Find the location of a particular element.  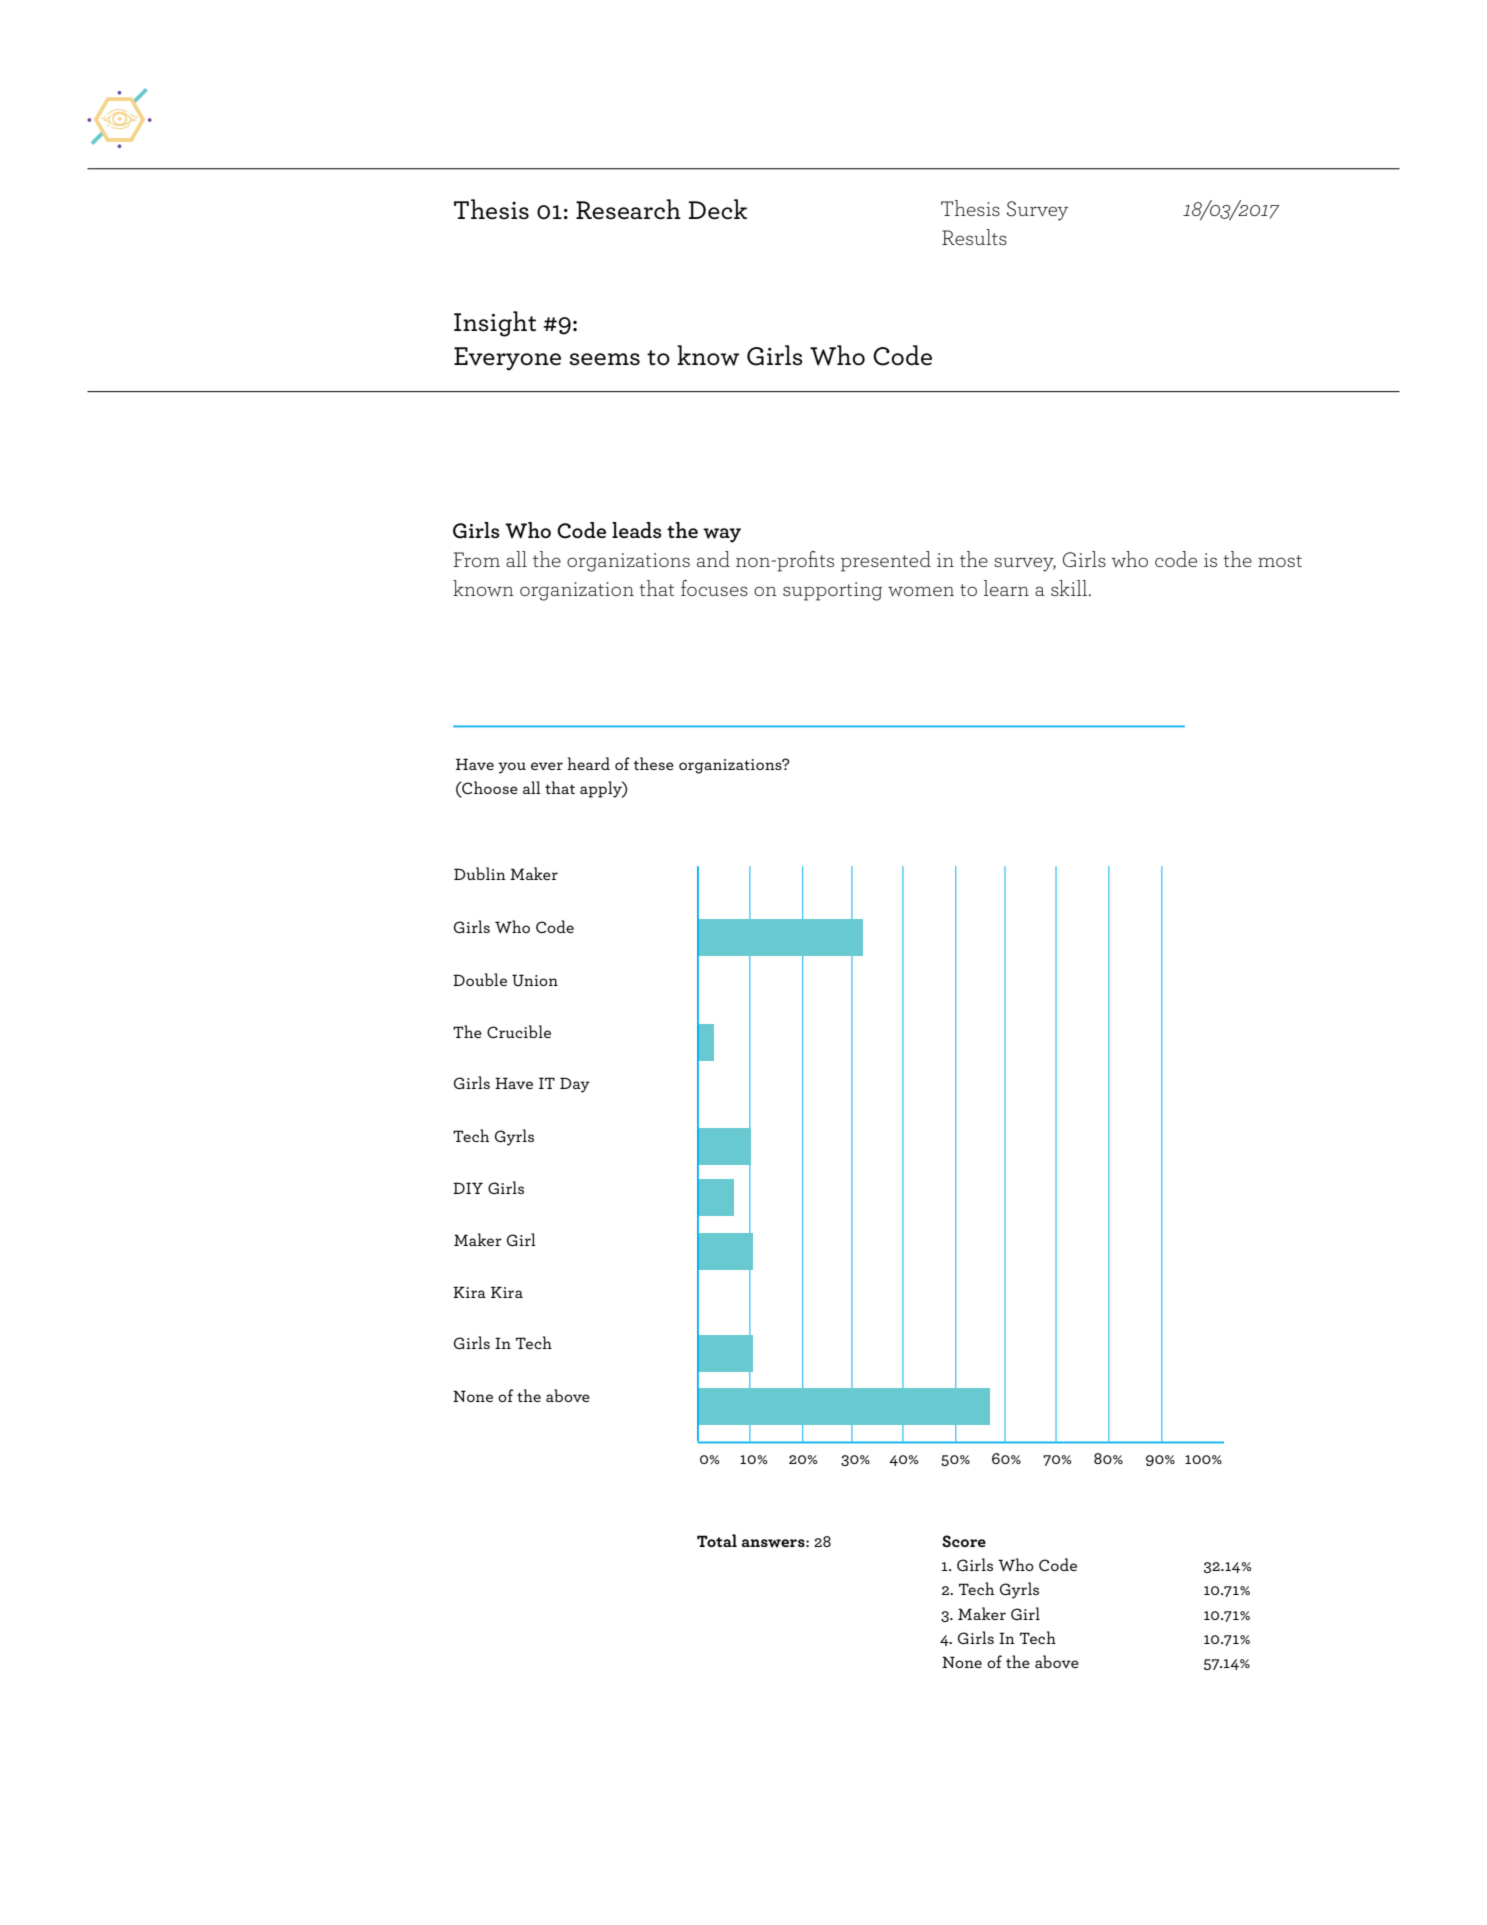

heard is located at coordinates (588, 763).
